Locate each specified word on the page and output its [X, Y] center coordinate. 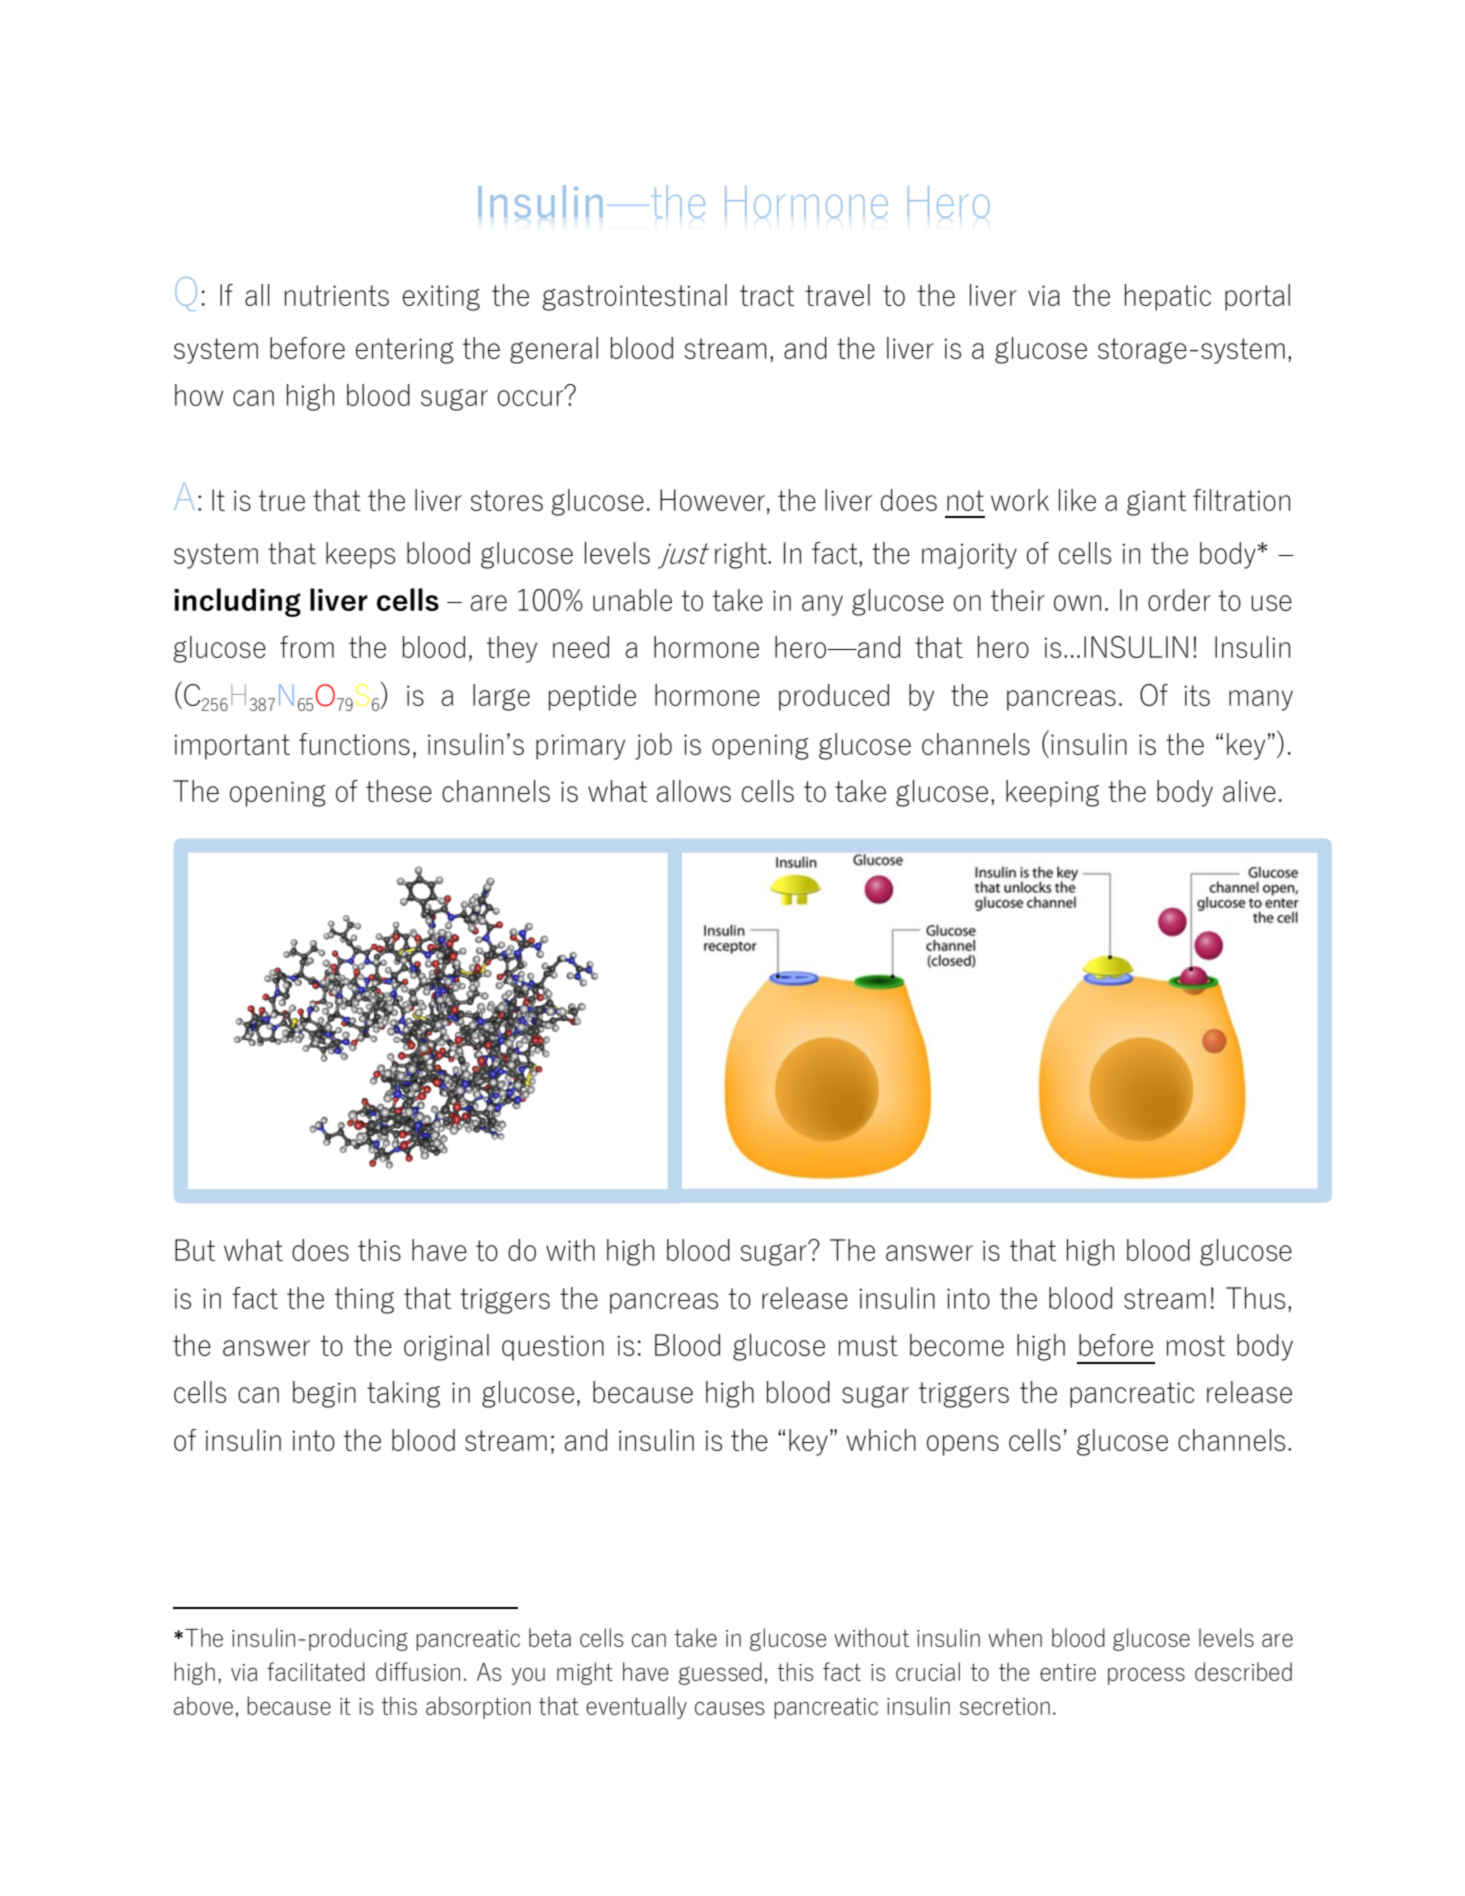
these [399, 791]
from [307, 647]
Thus [1255, 1298]
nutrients [337, 295]
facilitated [316, 1671]
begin [324, 1394]
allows [694, 791]
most [1196, 1345]
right [742, 555]
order [1179, 600]
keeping [1052, 793]
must [868, 1345]
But [195, 1250]
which [881, 1440]
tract [767, 295]
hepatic [1168, 297]
